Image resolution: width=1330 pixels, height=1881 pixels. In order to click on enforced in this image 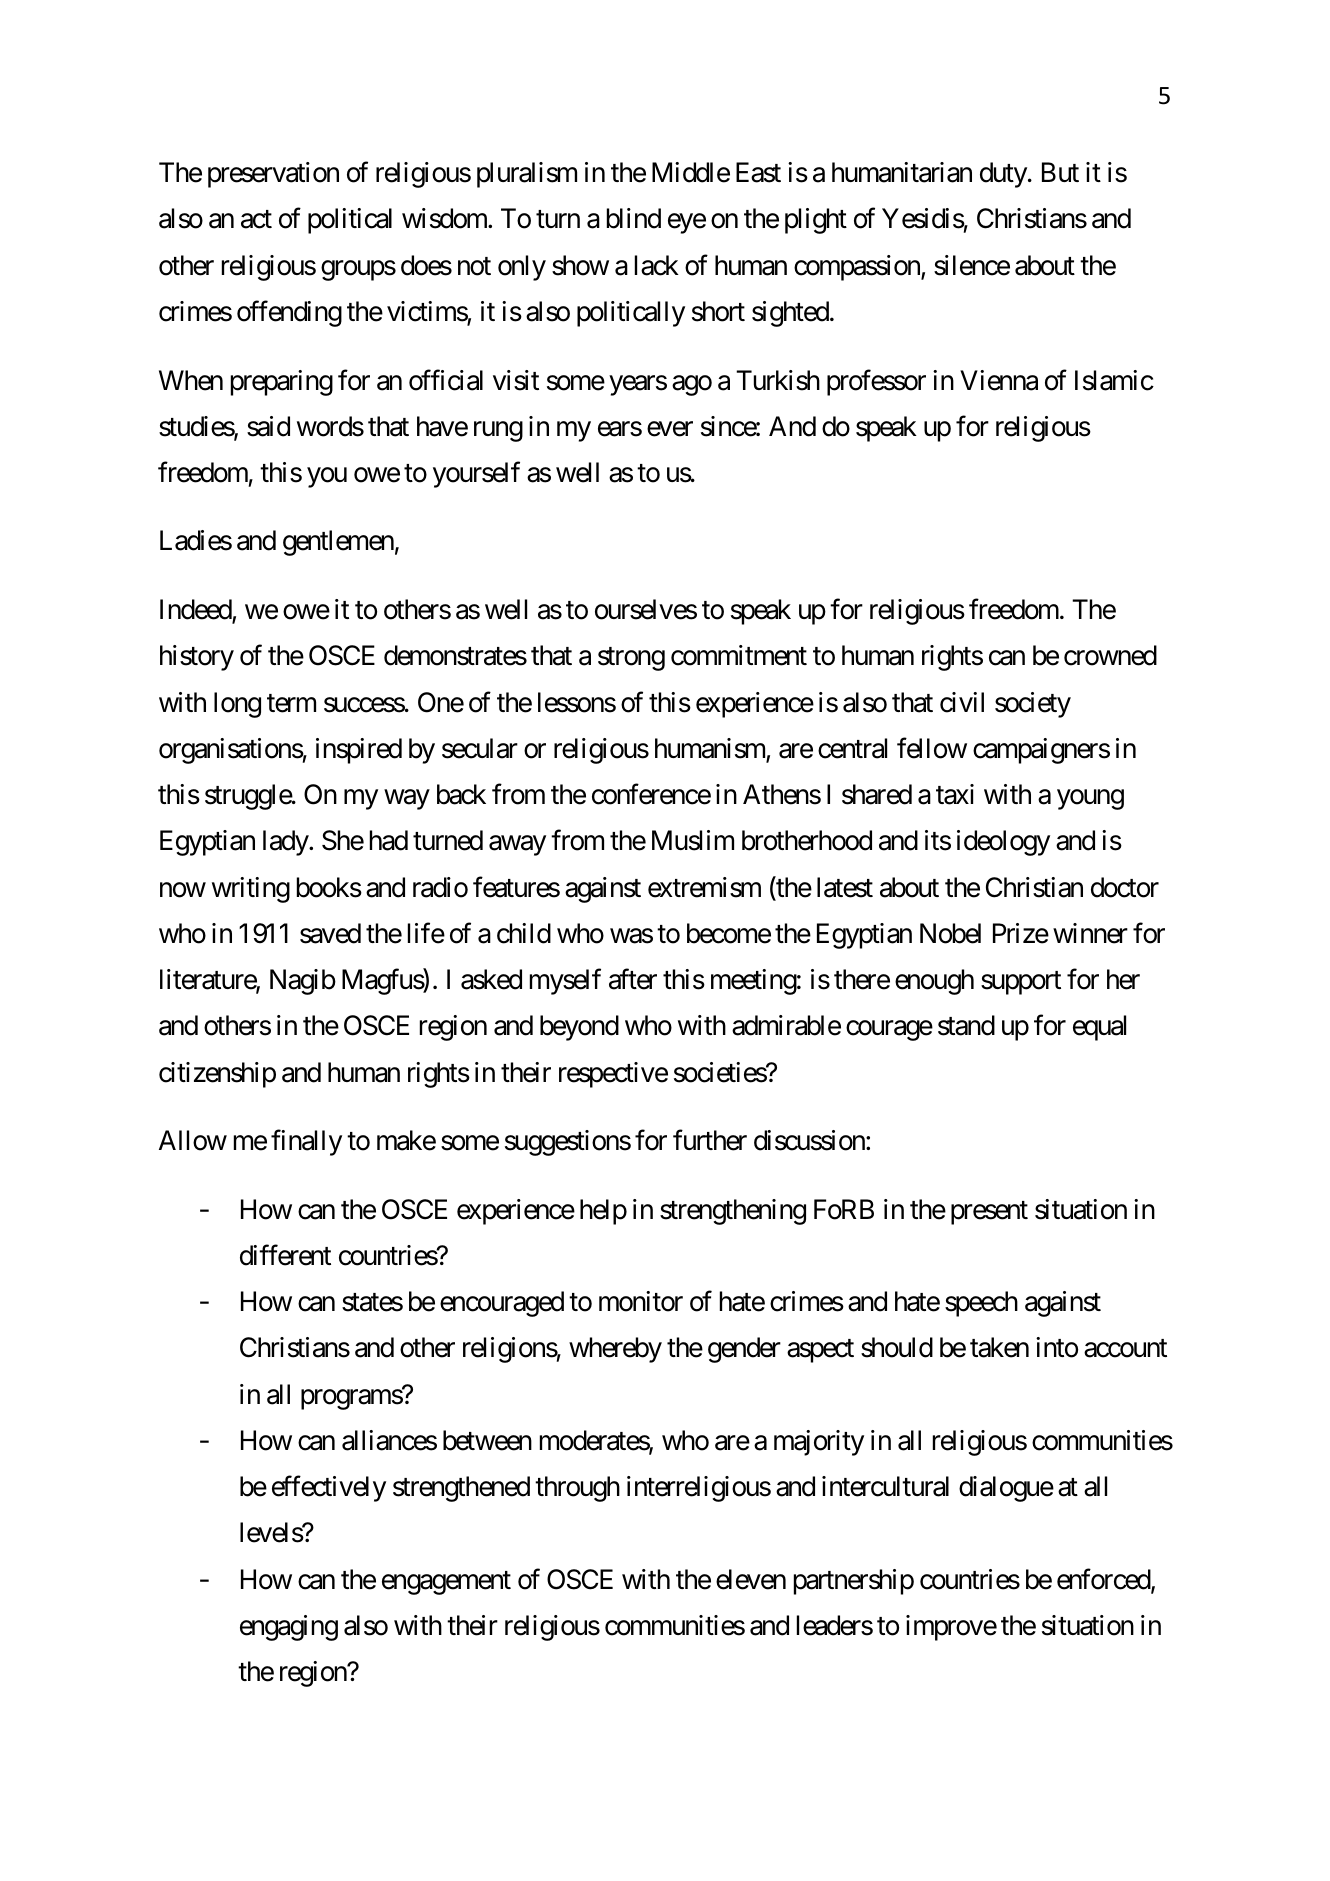, I will do `click(1104, 1580)`.
